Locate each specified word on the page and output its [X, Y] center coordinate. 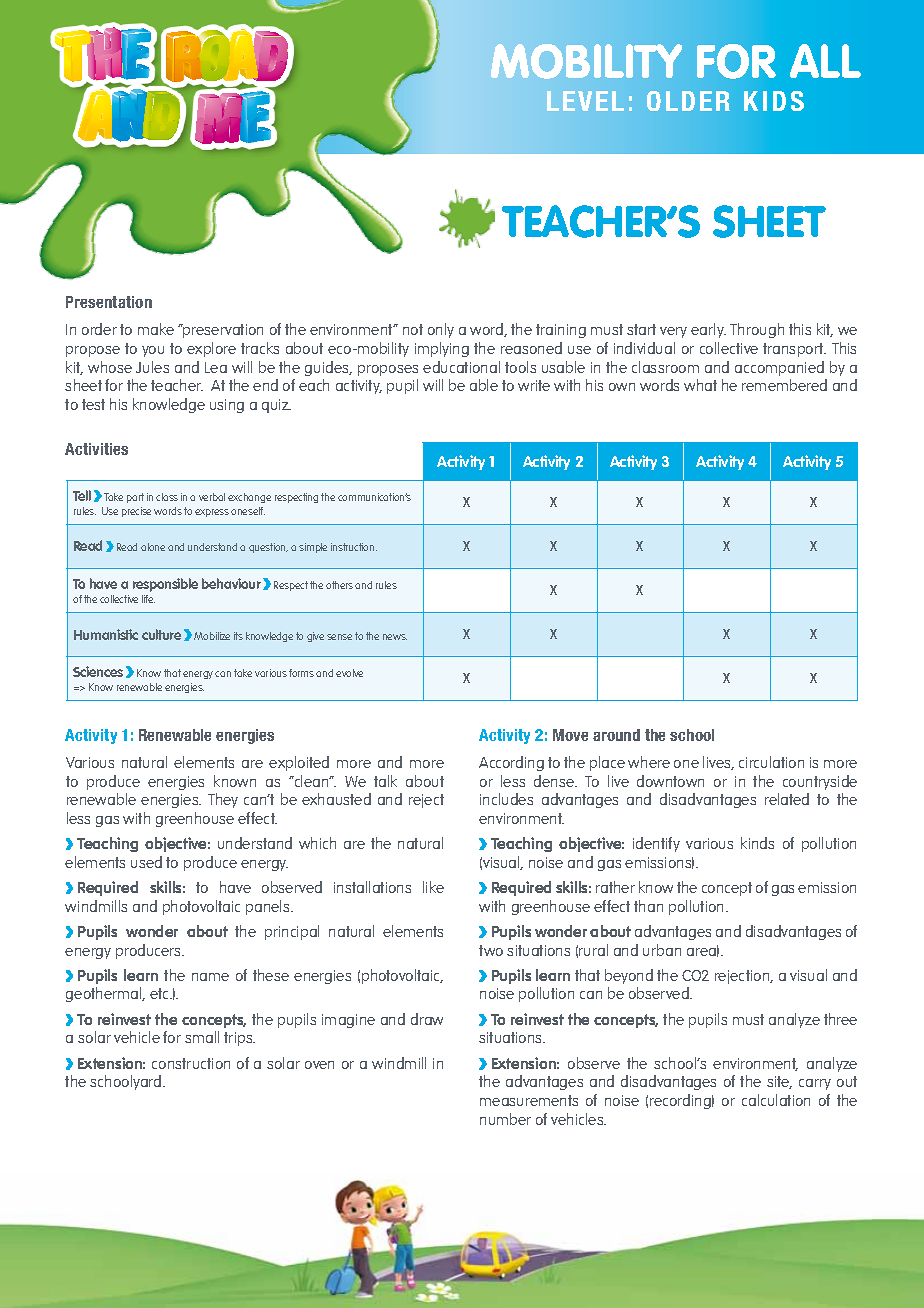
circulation [771, 762]
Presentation [109, 302]
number [505, 1119]
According [511, 763]
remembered [784, 385]
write [534, 385]
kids [774, 101]
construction [191, 1063]
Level [585, 101]
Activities [96, 449]
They [223, 800]
